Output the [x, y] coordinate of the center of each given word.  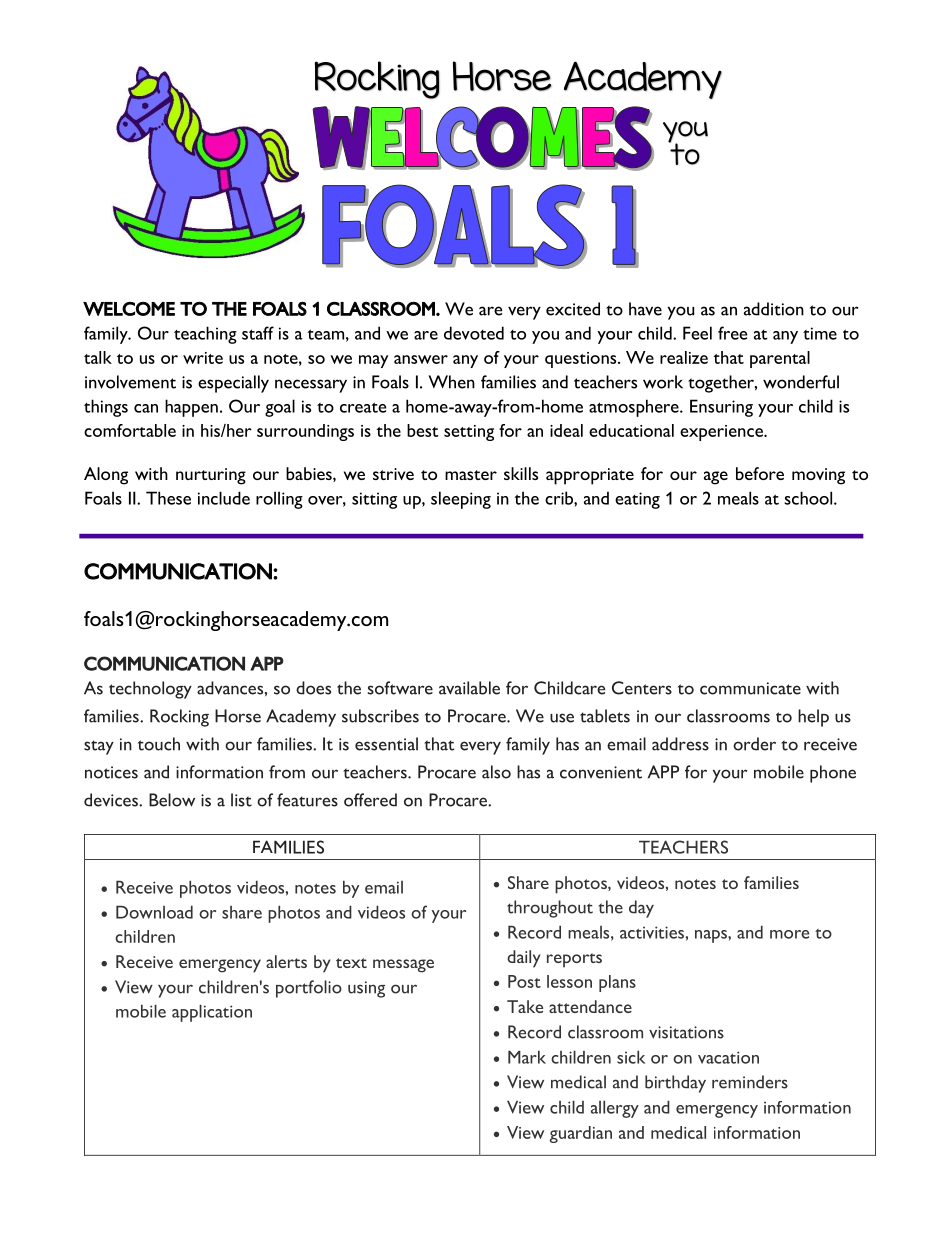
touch [159, 744]
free [732, 333]
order [754, 744]
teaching [205, 335]
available [469, 688]
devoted [474, 333]
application [212, 1013]
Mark [527, 1057]
